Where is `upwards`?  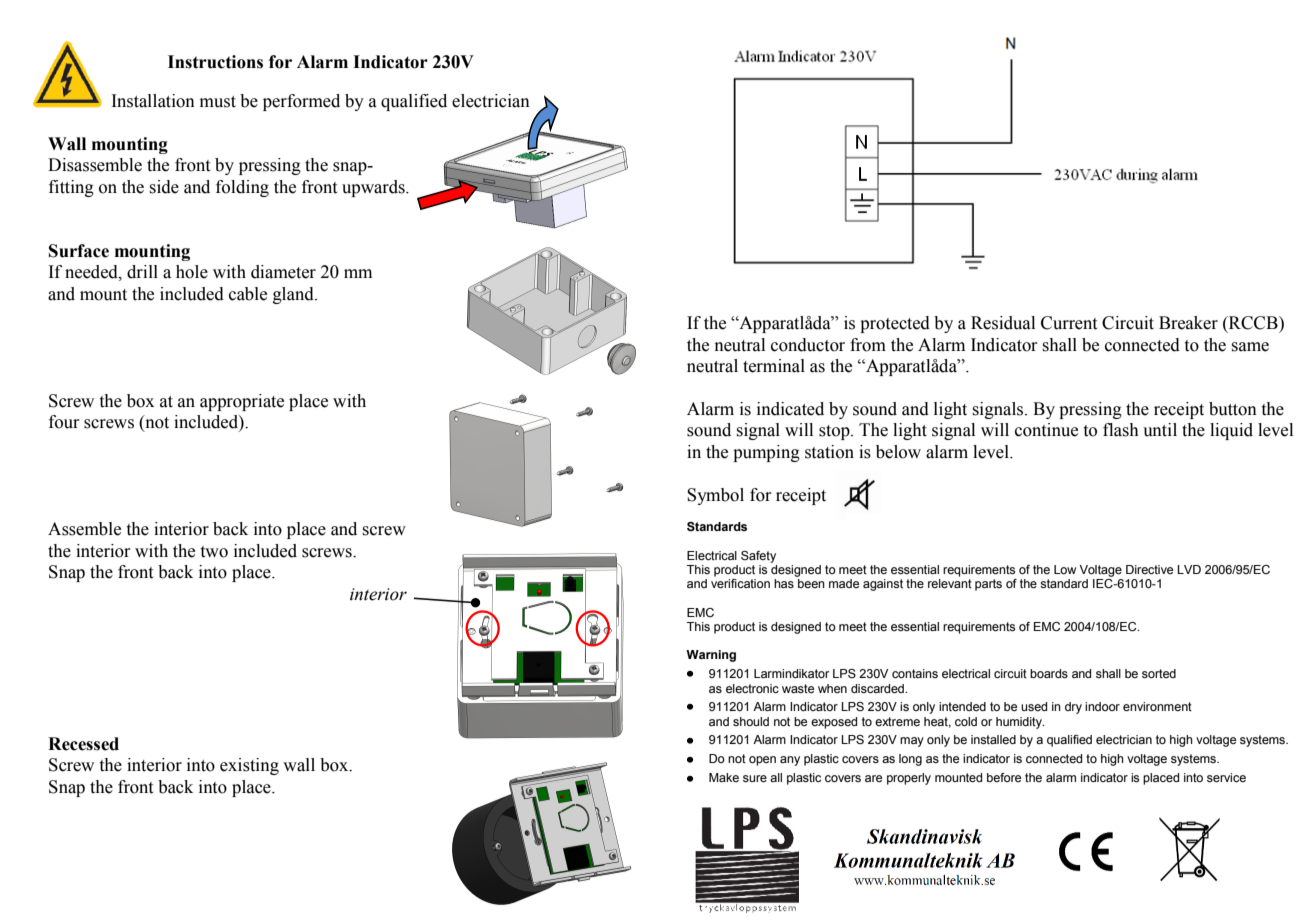
upwards is located at coordinates (374, 188).
